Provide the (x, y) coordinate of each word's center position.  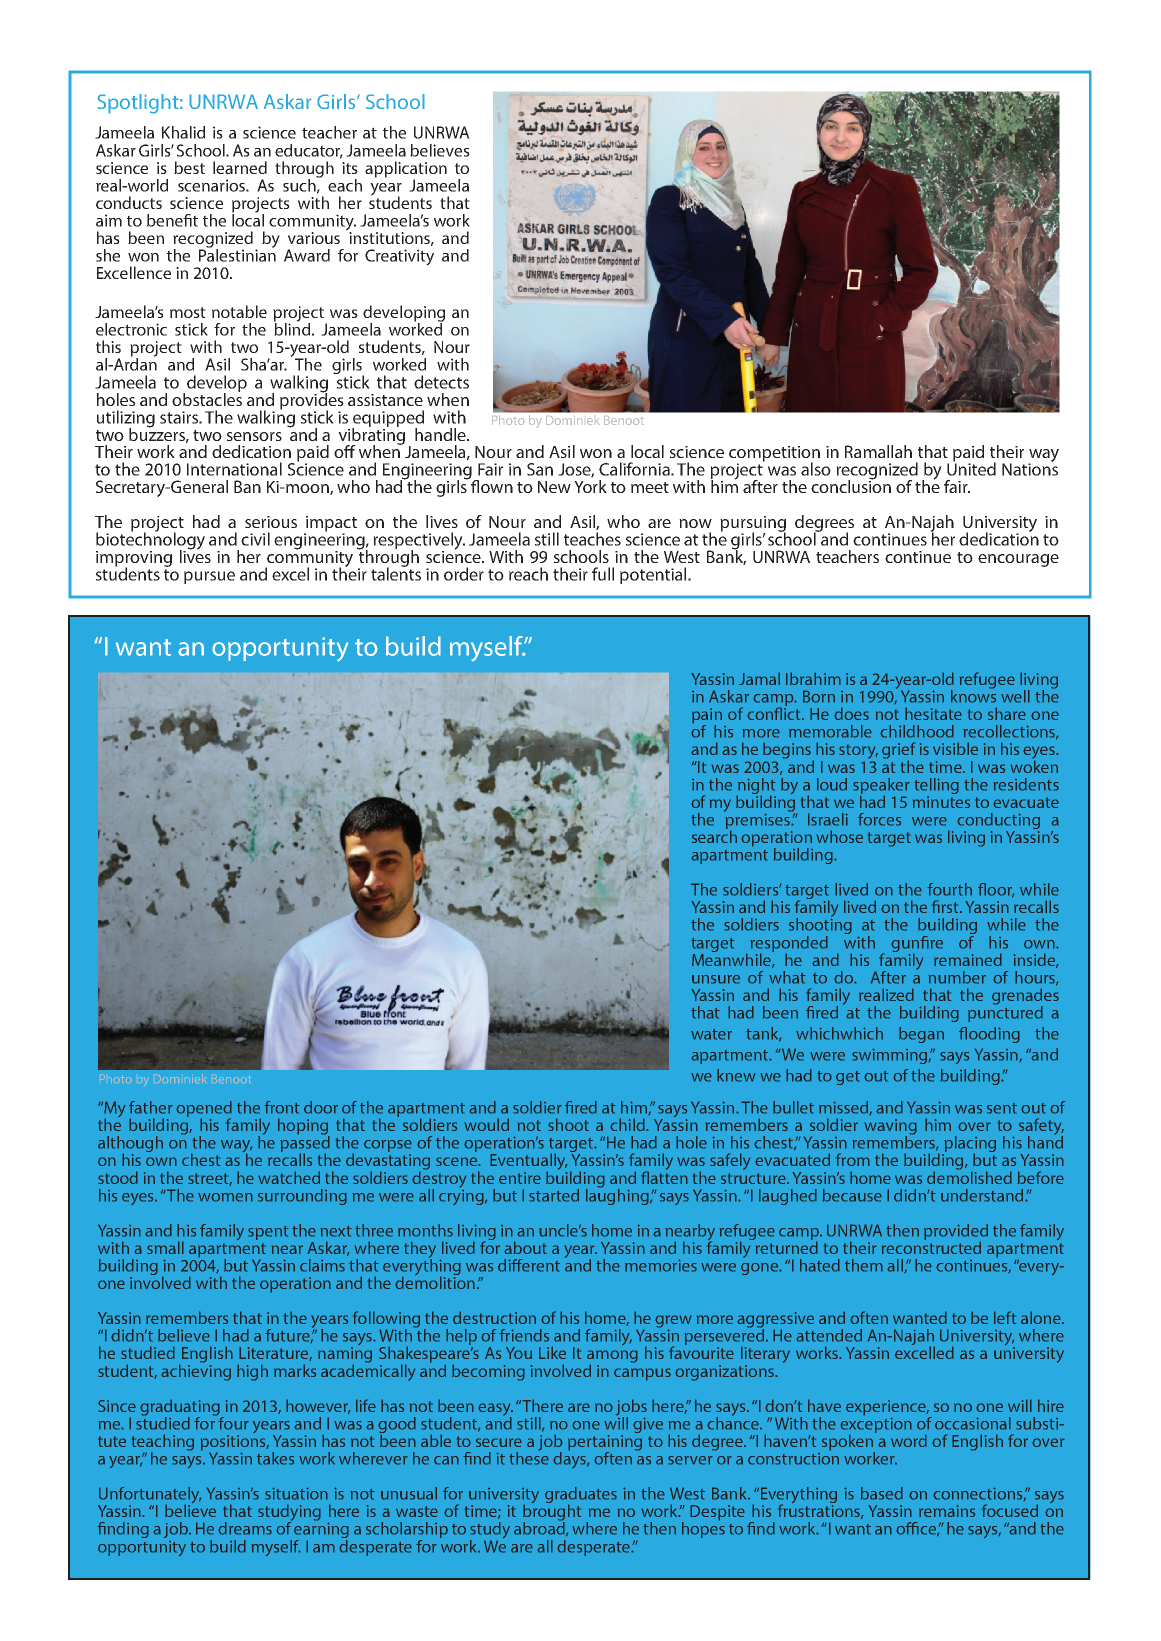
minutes (941, 802)
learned (240, 167)
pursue (209, 577)
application (406, 170)
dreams (245, 1528)
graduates (581, 1496)
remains (947, 1511)
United (971, 468)
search (714, 835)
